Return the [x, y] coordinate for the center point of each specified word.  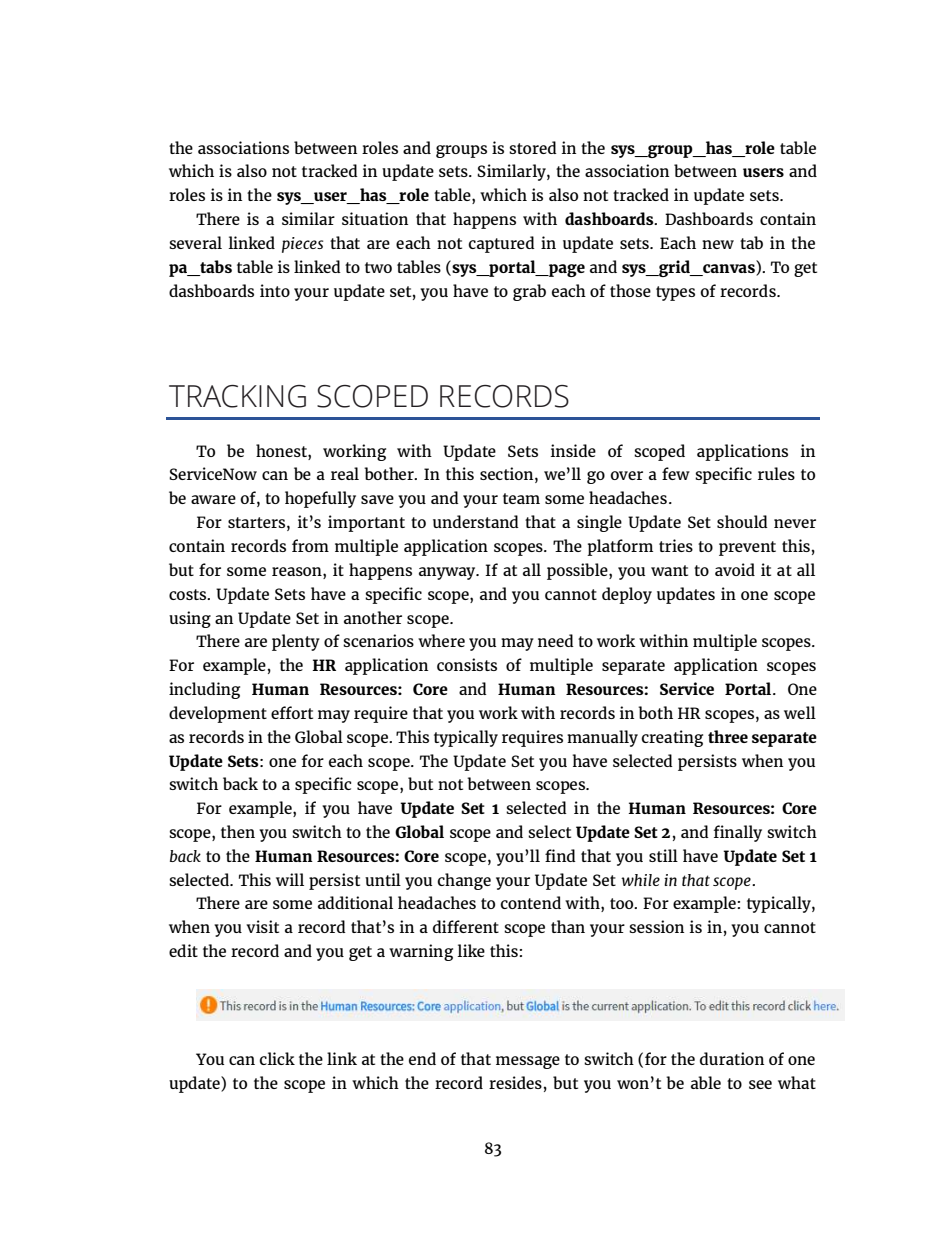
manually [602, 738]
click [277, 1058]
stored [533, 147]
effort [292, 712]
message [528, 1062]
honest [282, 450]
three [728, 736]
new [718, 244]
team [521, 498]
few [676, 473]
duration [732, 1058]
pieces [302, 245]
